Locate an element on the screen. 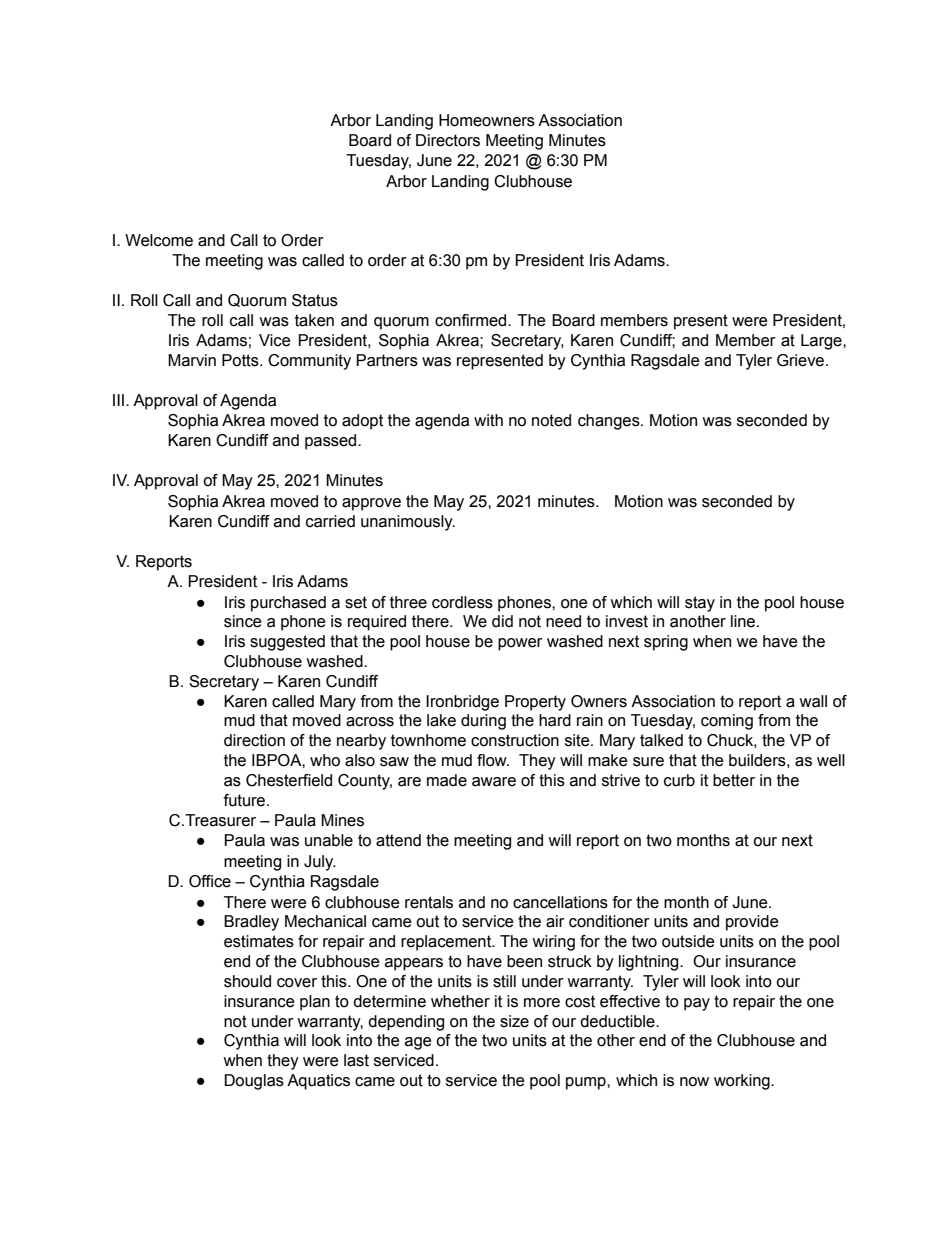 This screenshot has width=952, height=1233. Large is located at coordinates (822, 342).
